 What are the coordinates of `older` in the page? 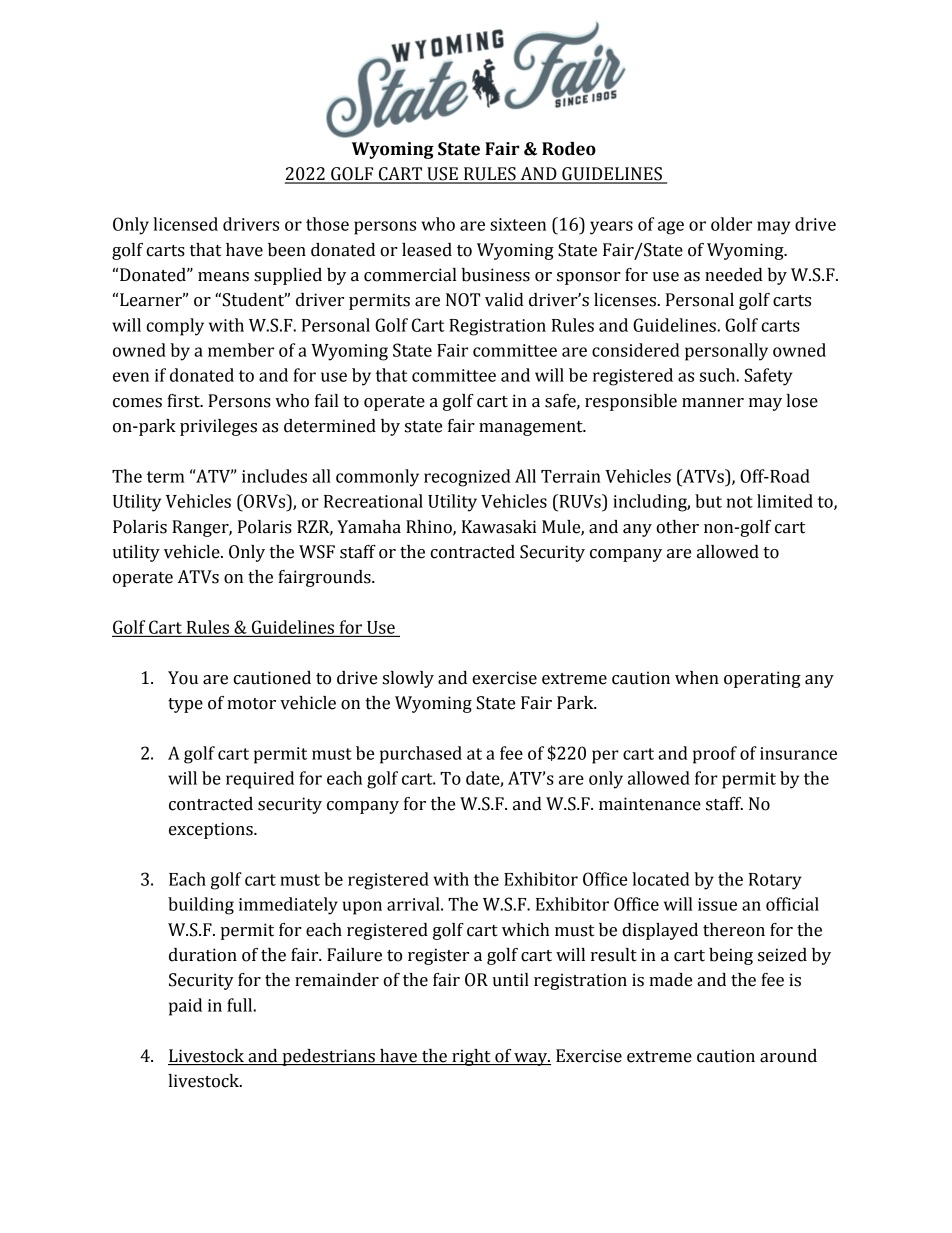 It's located at (731, 224).
